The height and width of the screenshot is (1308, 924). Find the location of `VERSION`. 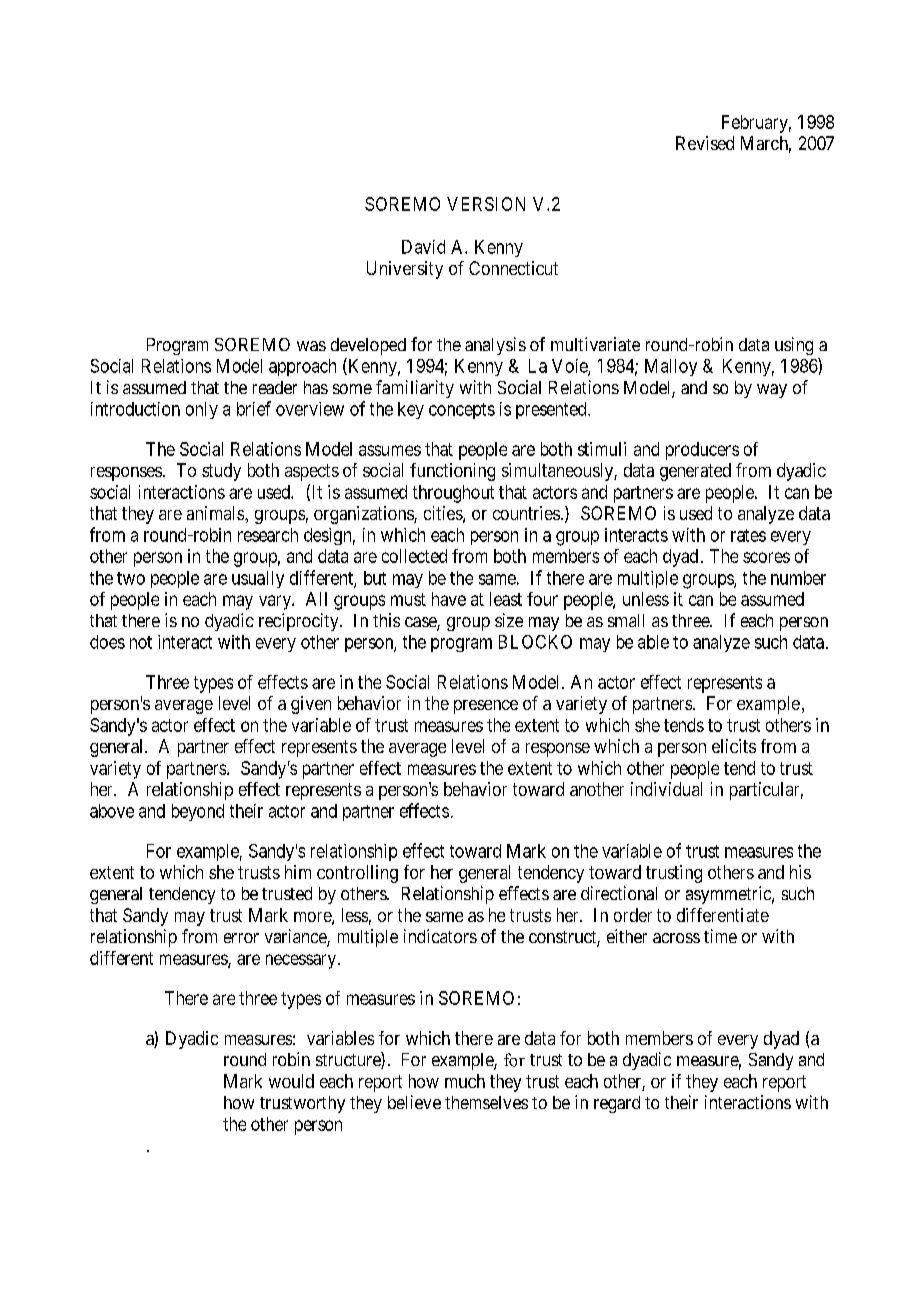

VERSION is located at coordinates (486, 204).
